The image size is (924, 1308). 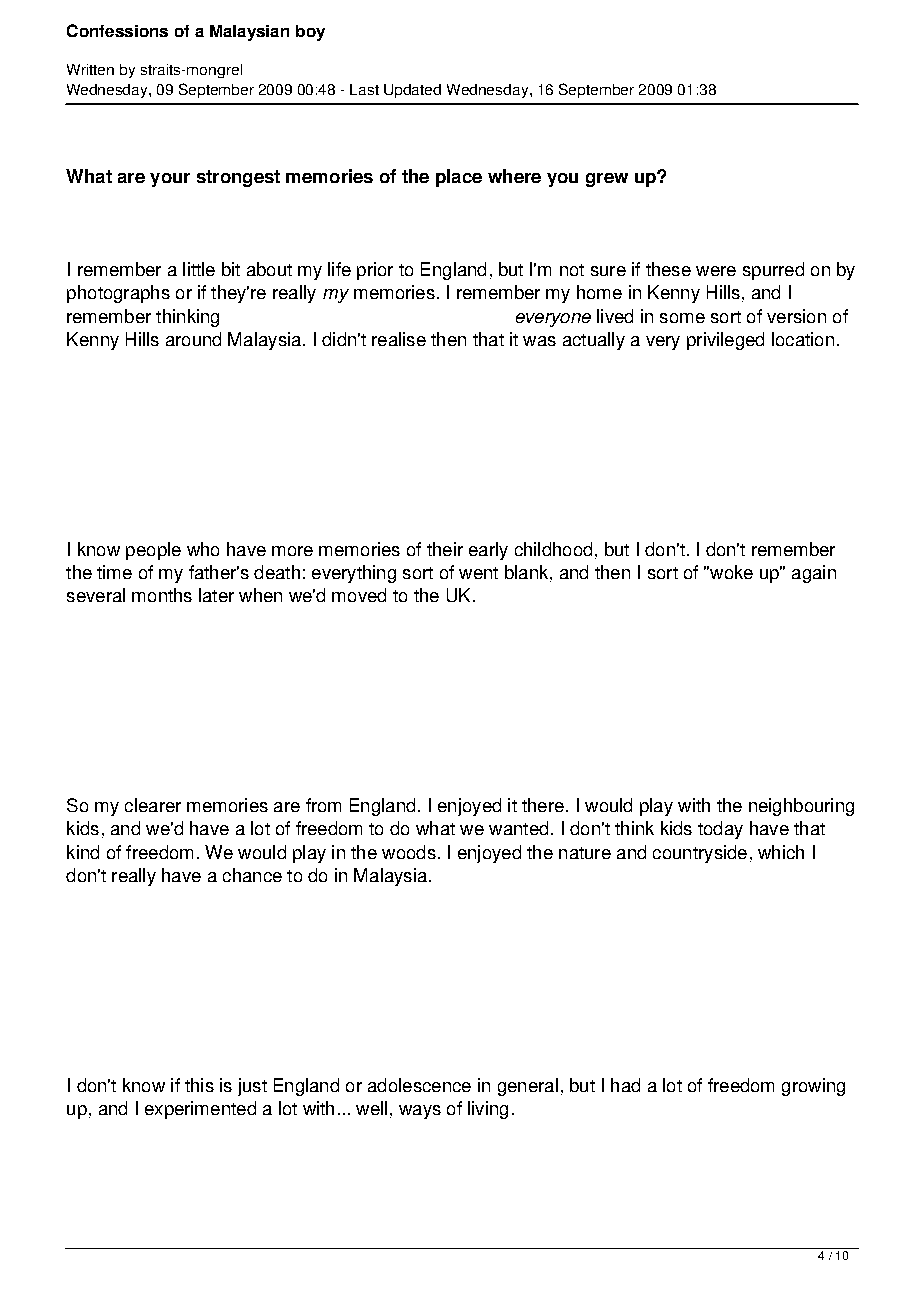 I want to click on adolescence, so click(x=419, y=1085).
